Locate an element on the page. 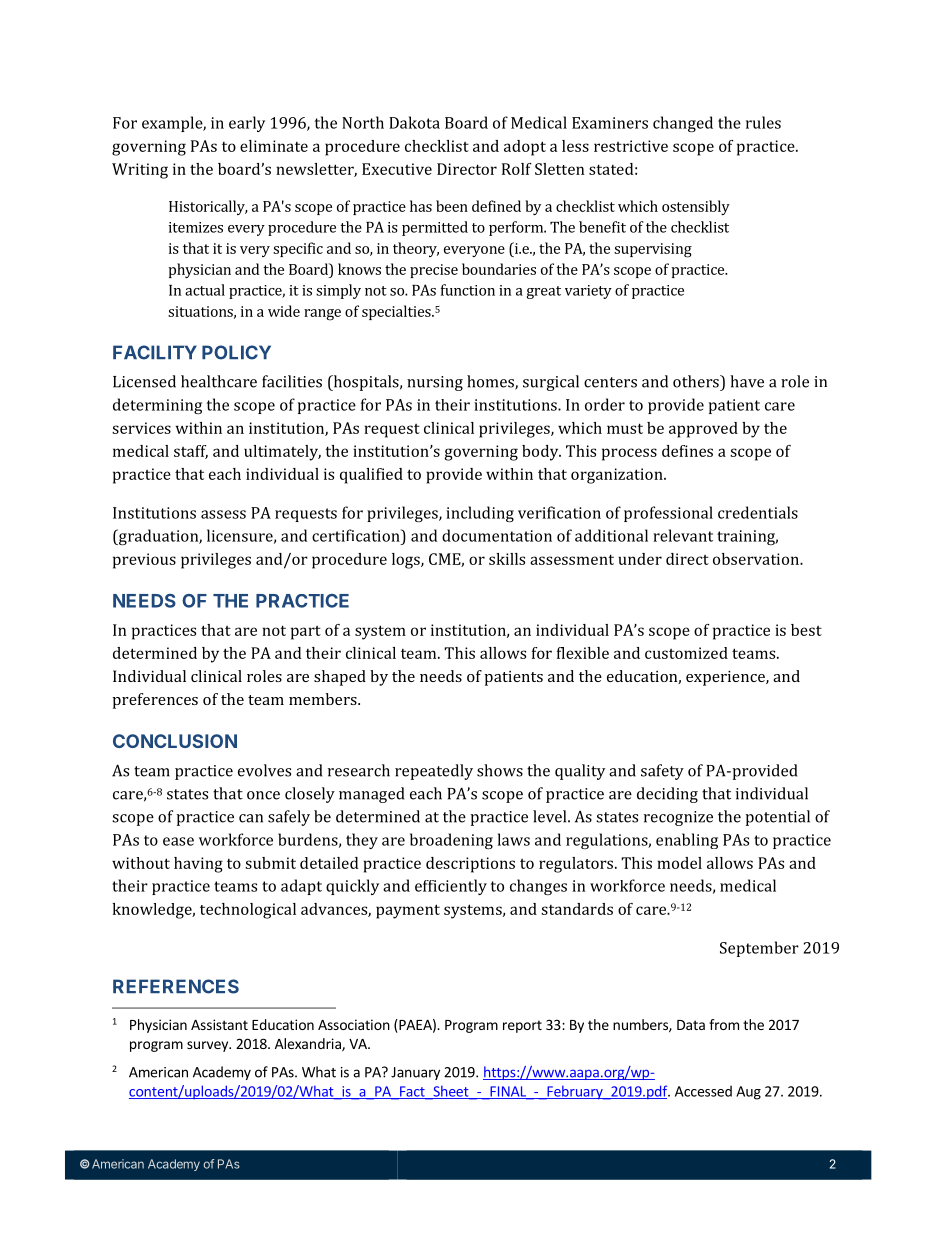 The image size is (952, 1233). Rolf is located at coordinates (516, 169).
